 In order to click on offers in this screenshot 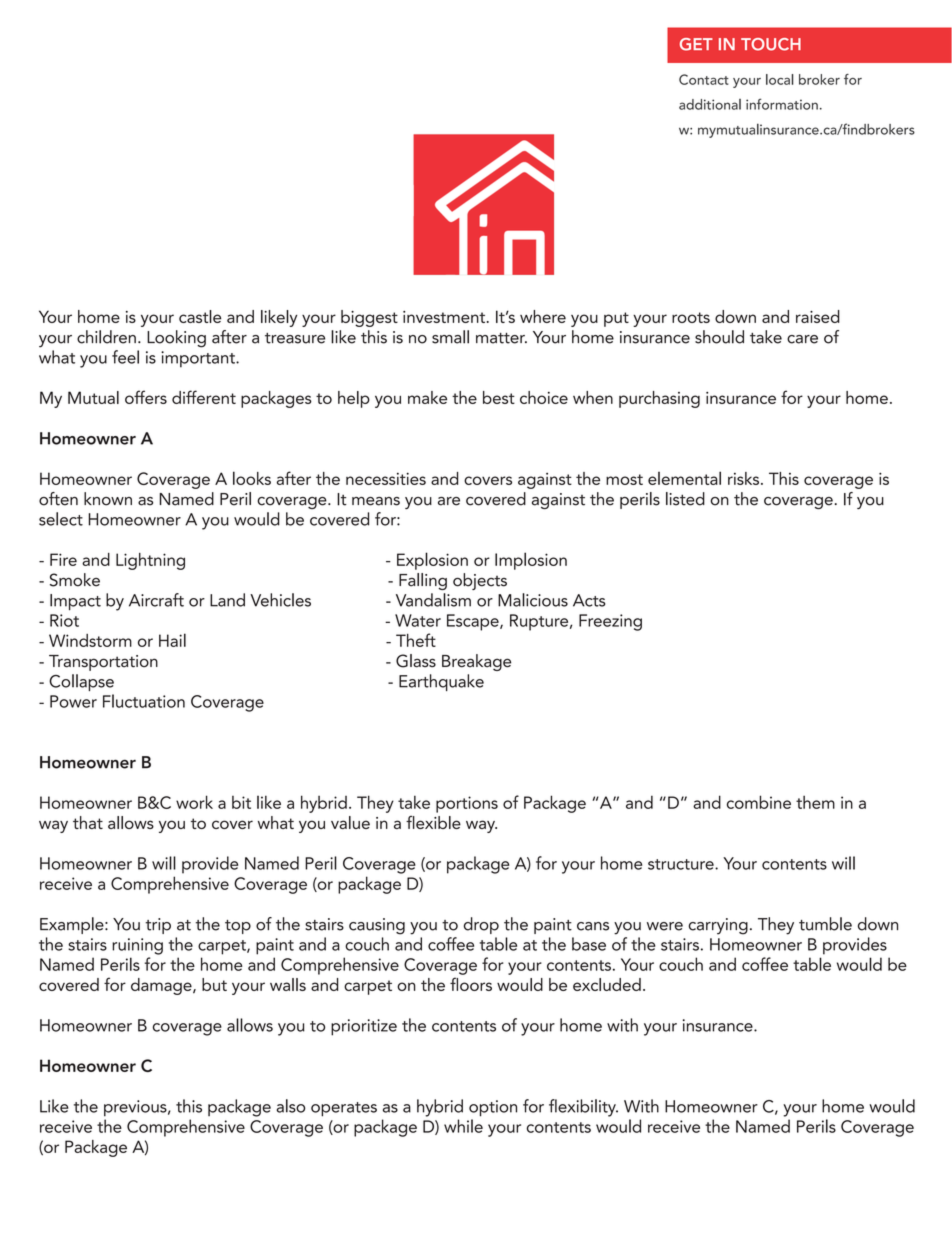, I will do `click(146, 397)`.
